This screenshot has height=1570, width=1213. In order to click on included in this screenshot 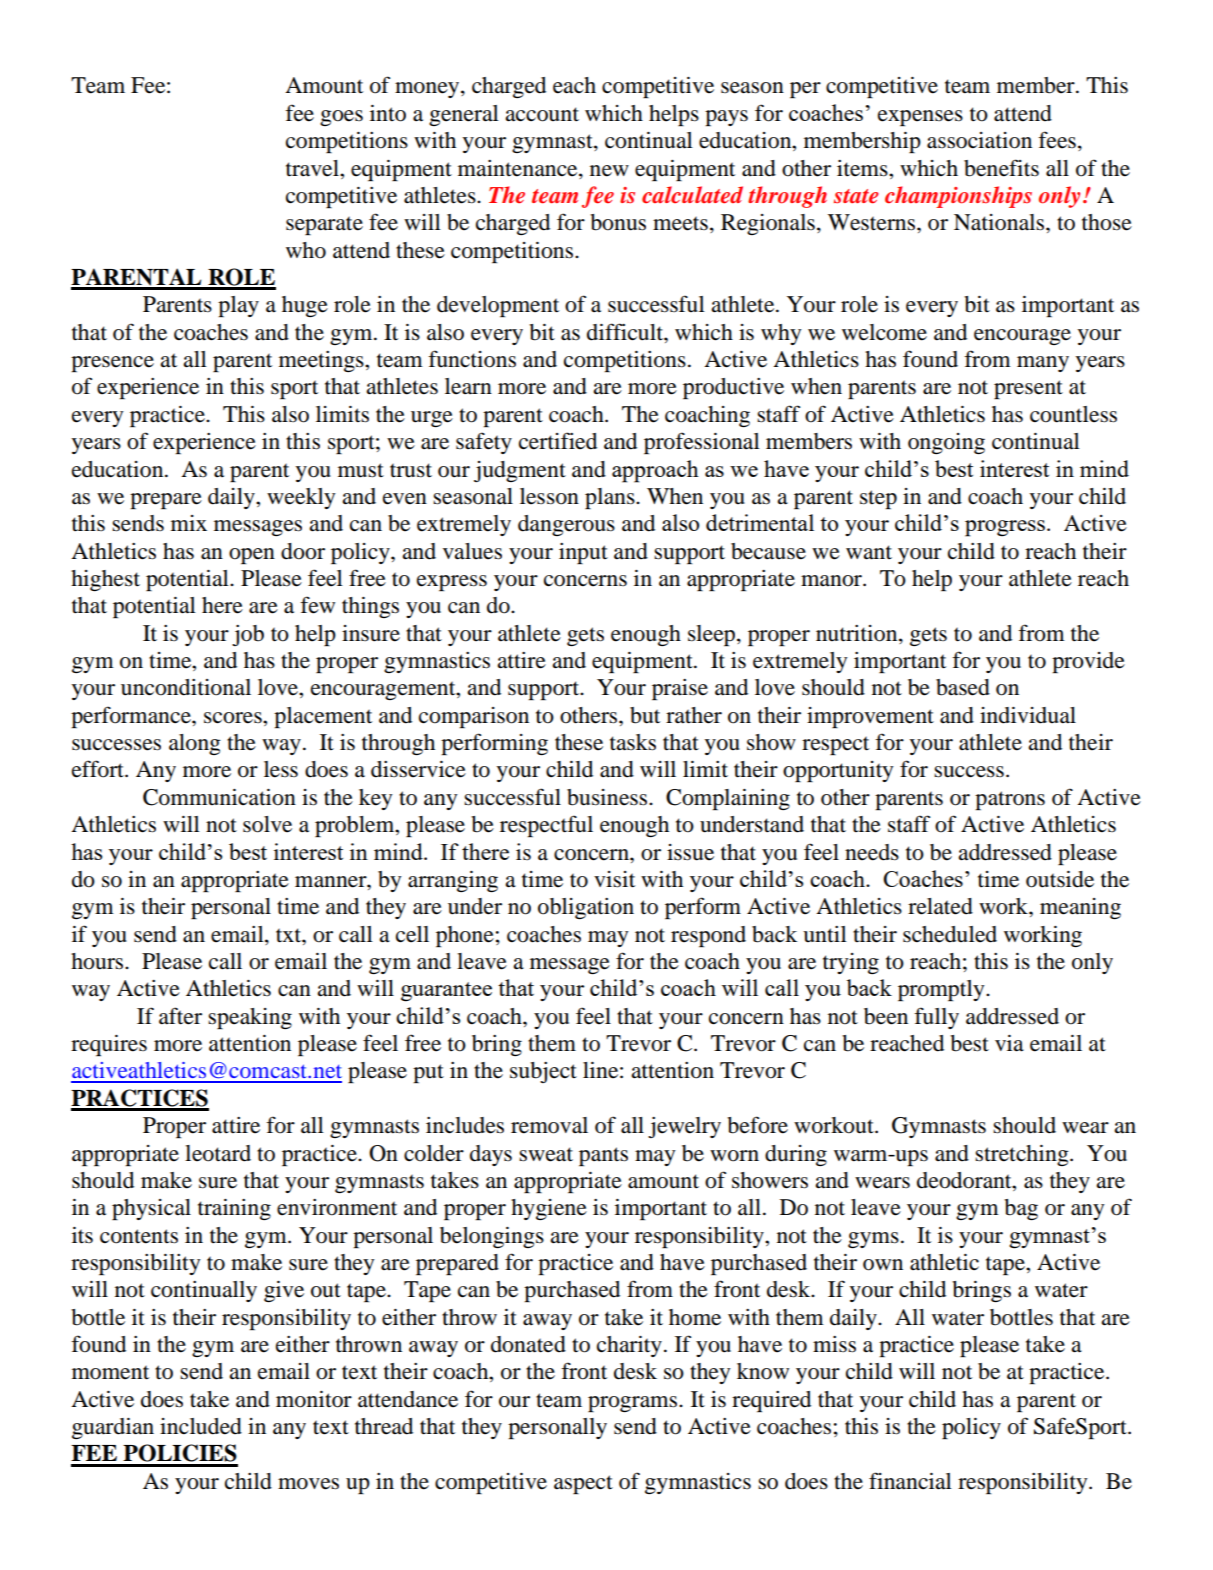, I will do `click(201, 1426)`.
